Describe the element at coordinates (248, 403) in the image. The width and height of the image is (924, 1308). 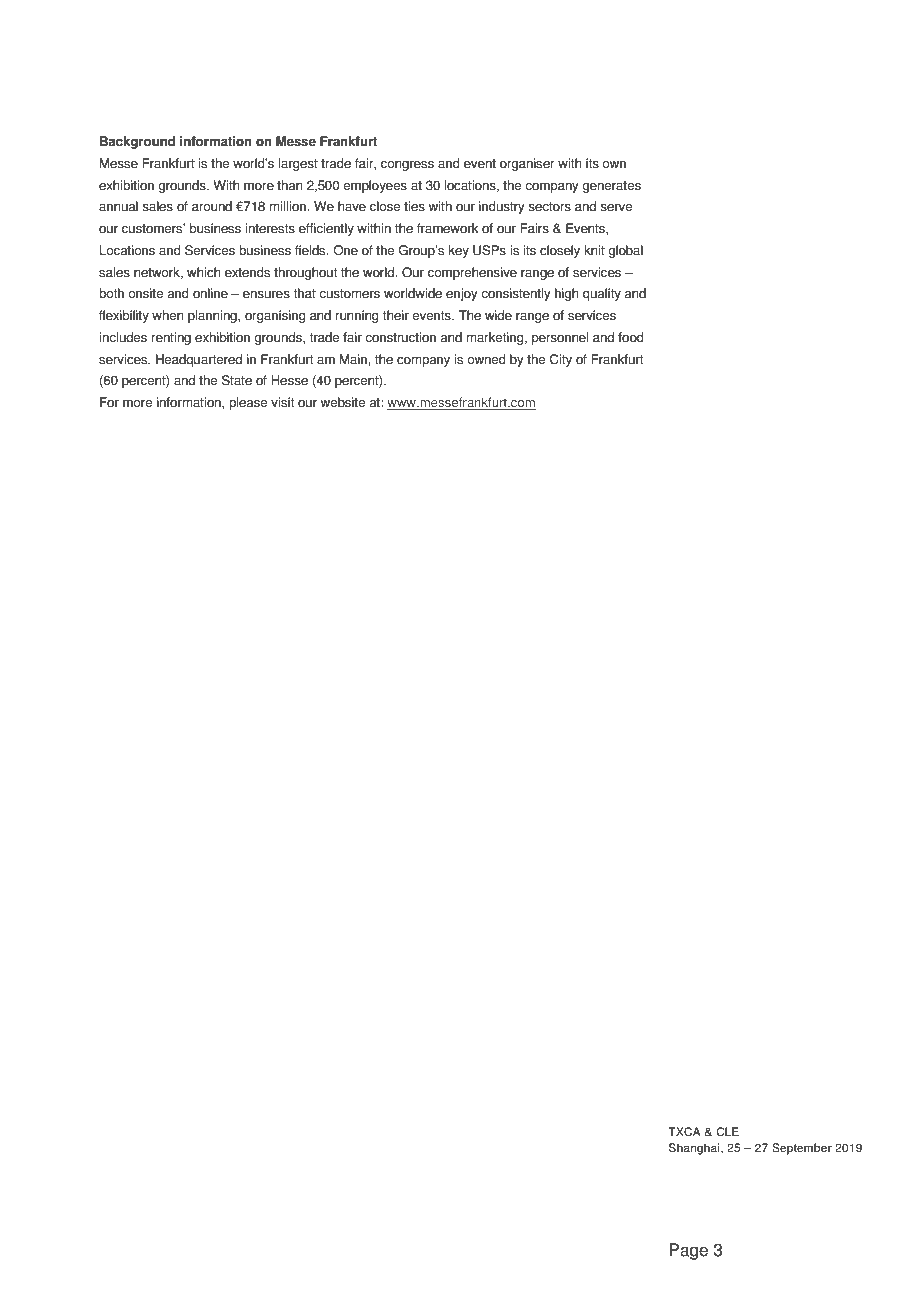
I see `please` at that location.
